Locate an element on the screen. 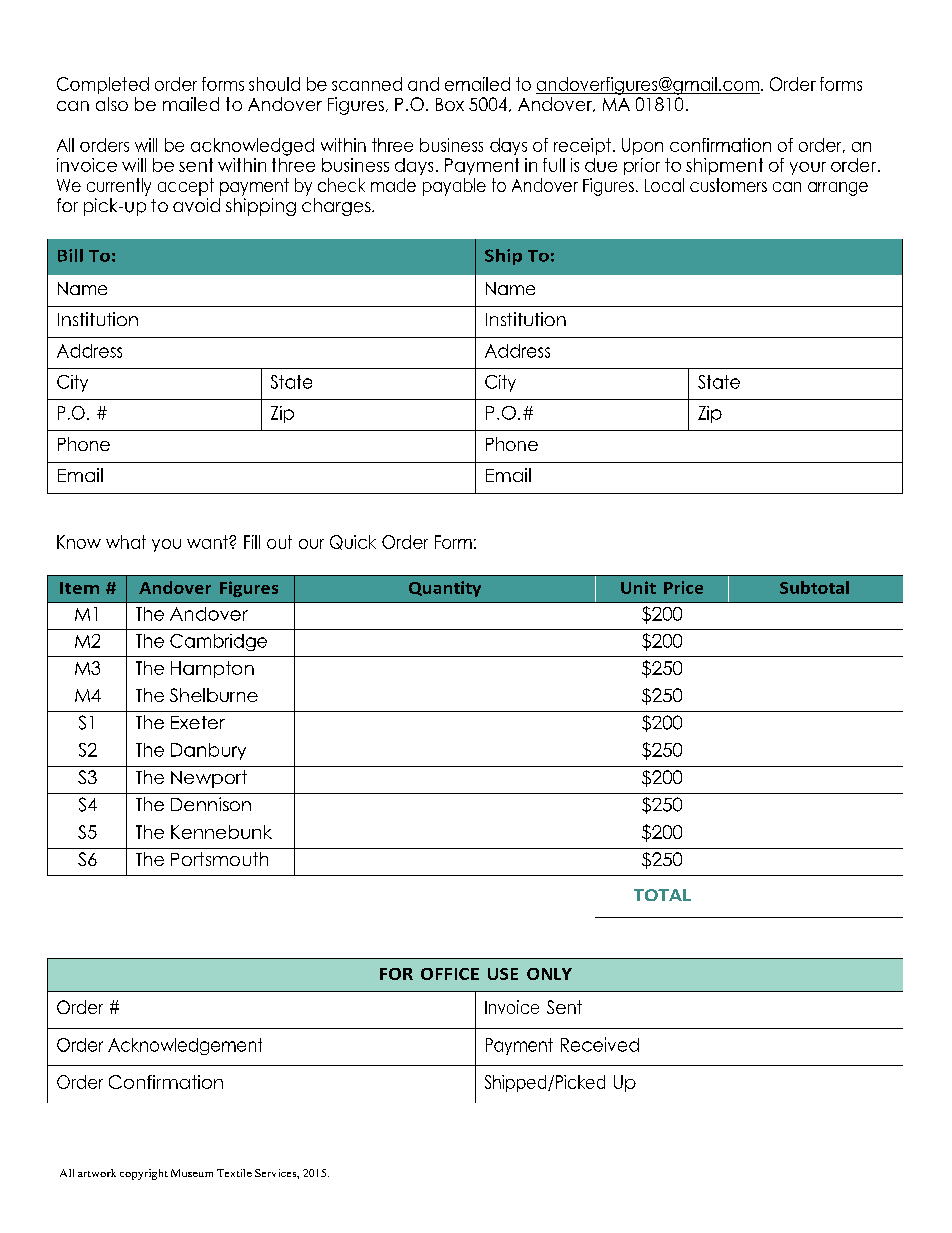 The image size is (952, 1233). Portsmouth is located at coordinates (219, 859).
